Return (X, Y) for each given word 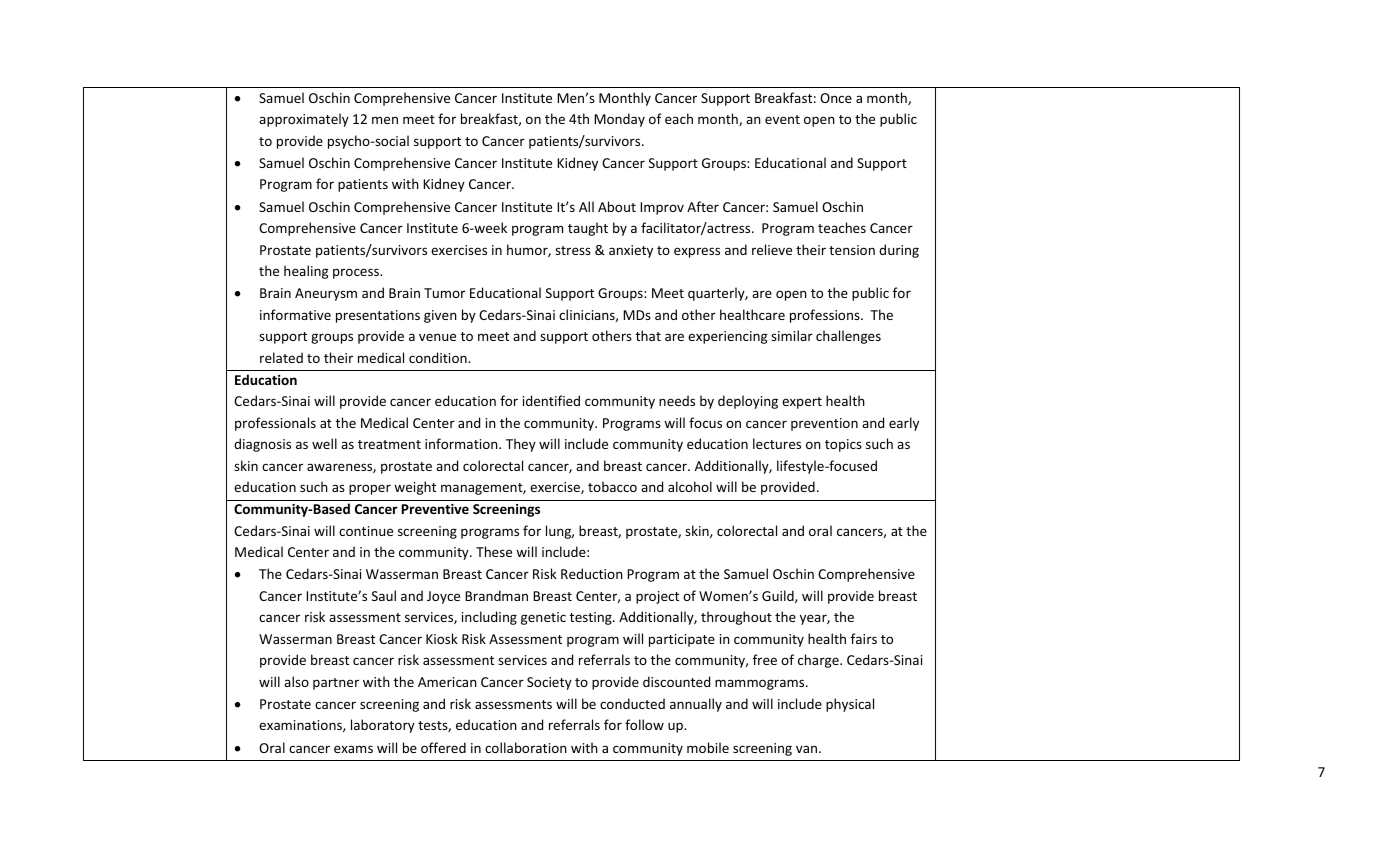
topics (843, 445)
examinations (301, 726)
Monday (619, 120)
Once (836, 98)
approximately (304, 120)
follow (644, 724)
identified (551, 400)
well (324, 443)
